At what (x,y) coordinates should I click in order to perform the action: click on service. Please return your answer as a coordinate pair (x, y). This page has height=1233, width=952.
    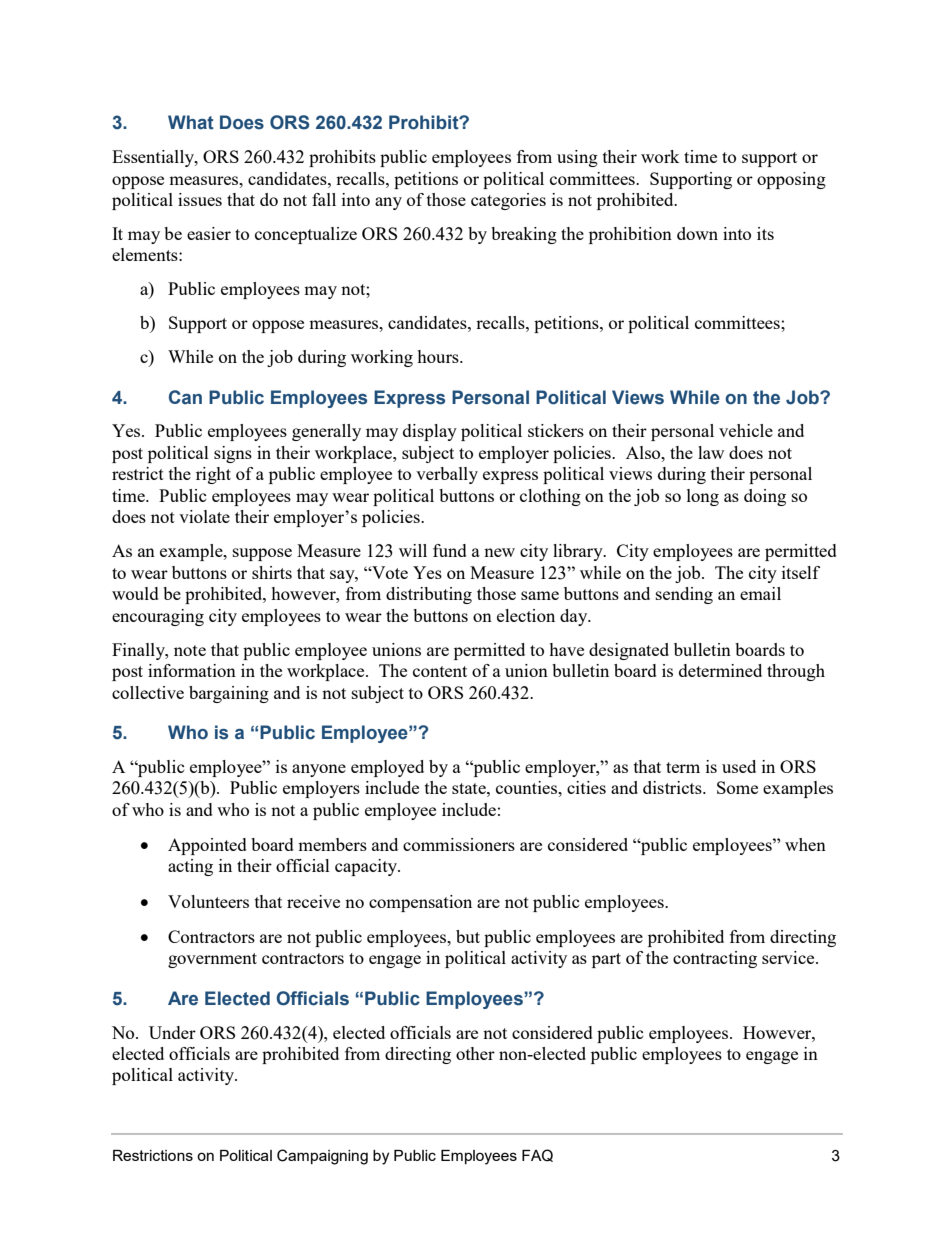
    Looking at the image, I should click on (789, 957).
